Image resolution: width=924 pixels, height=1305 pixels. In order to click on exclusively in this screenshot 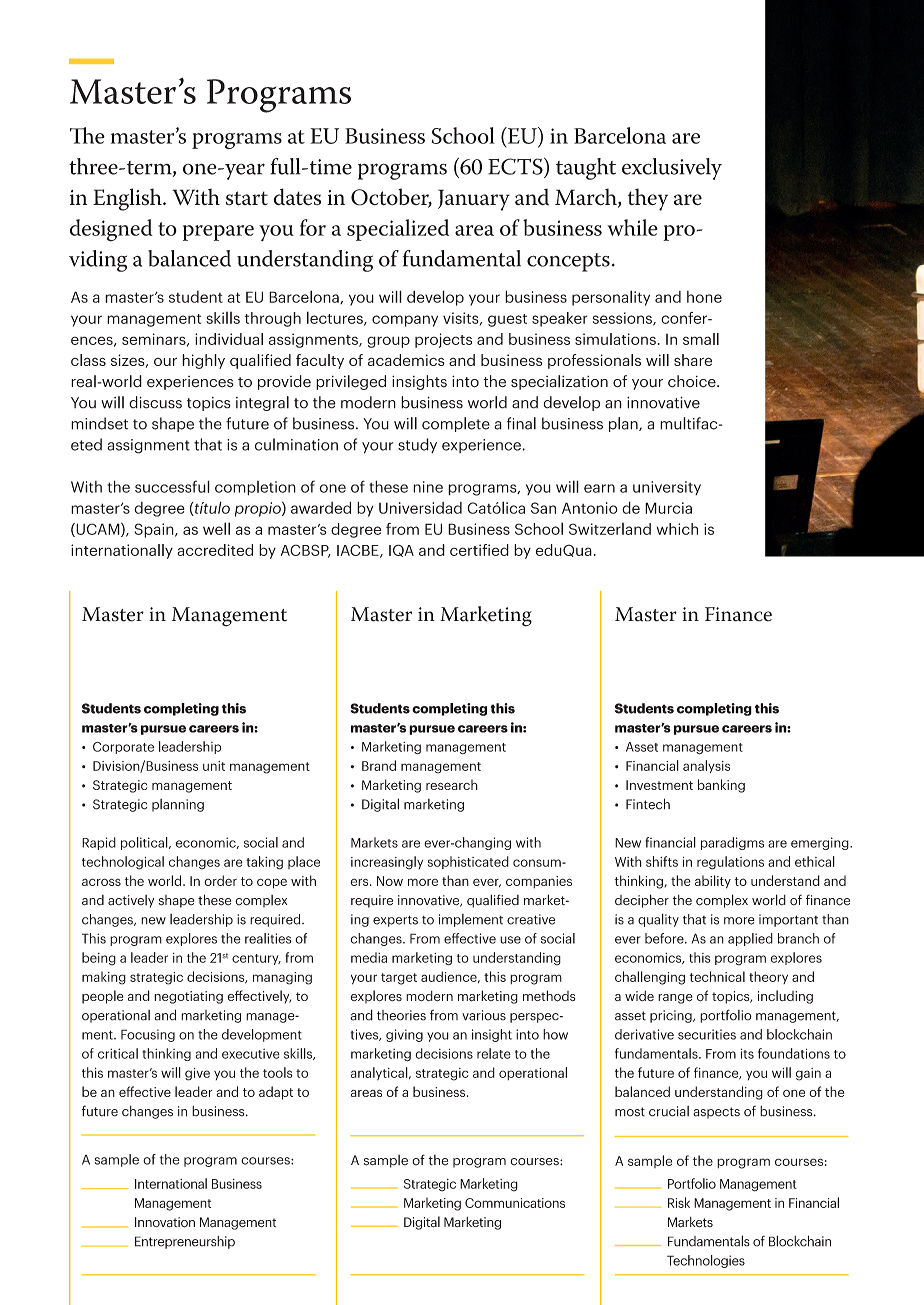, I will do `click(672, 169)`.
